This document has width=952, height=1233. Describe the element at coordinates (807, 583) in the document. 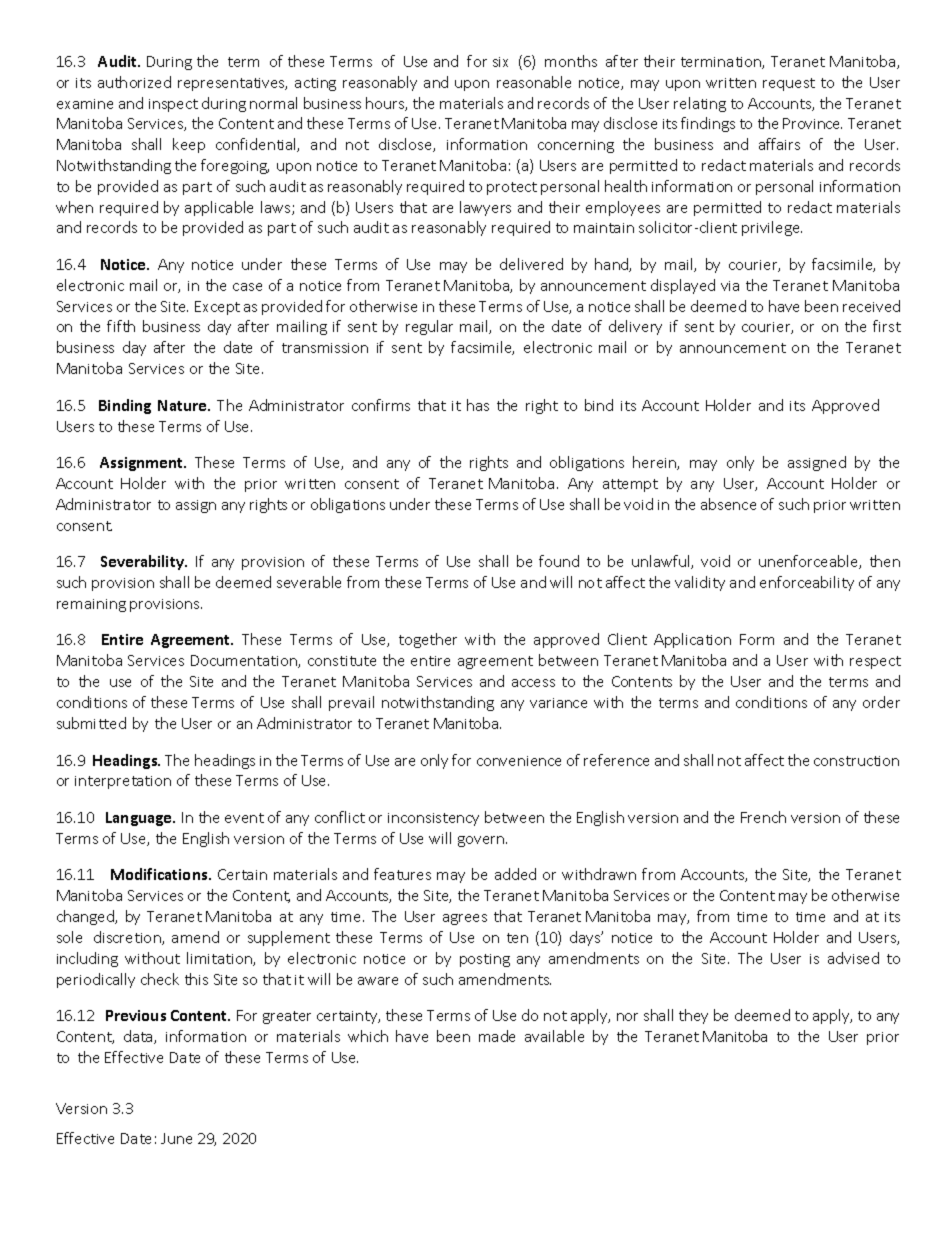

I see `enforceability` at that location.
